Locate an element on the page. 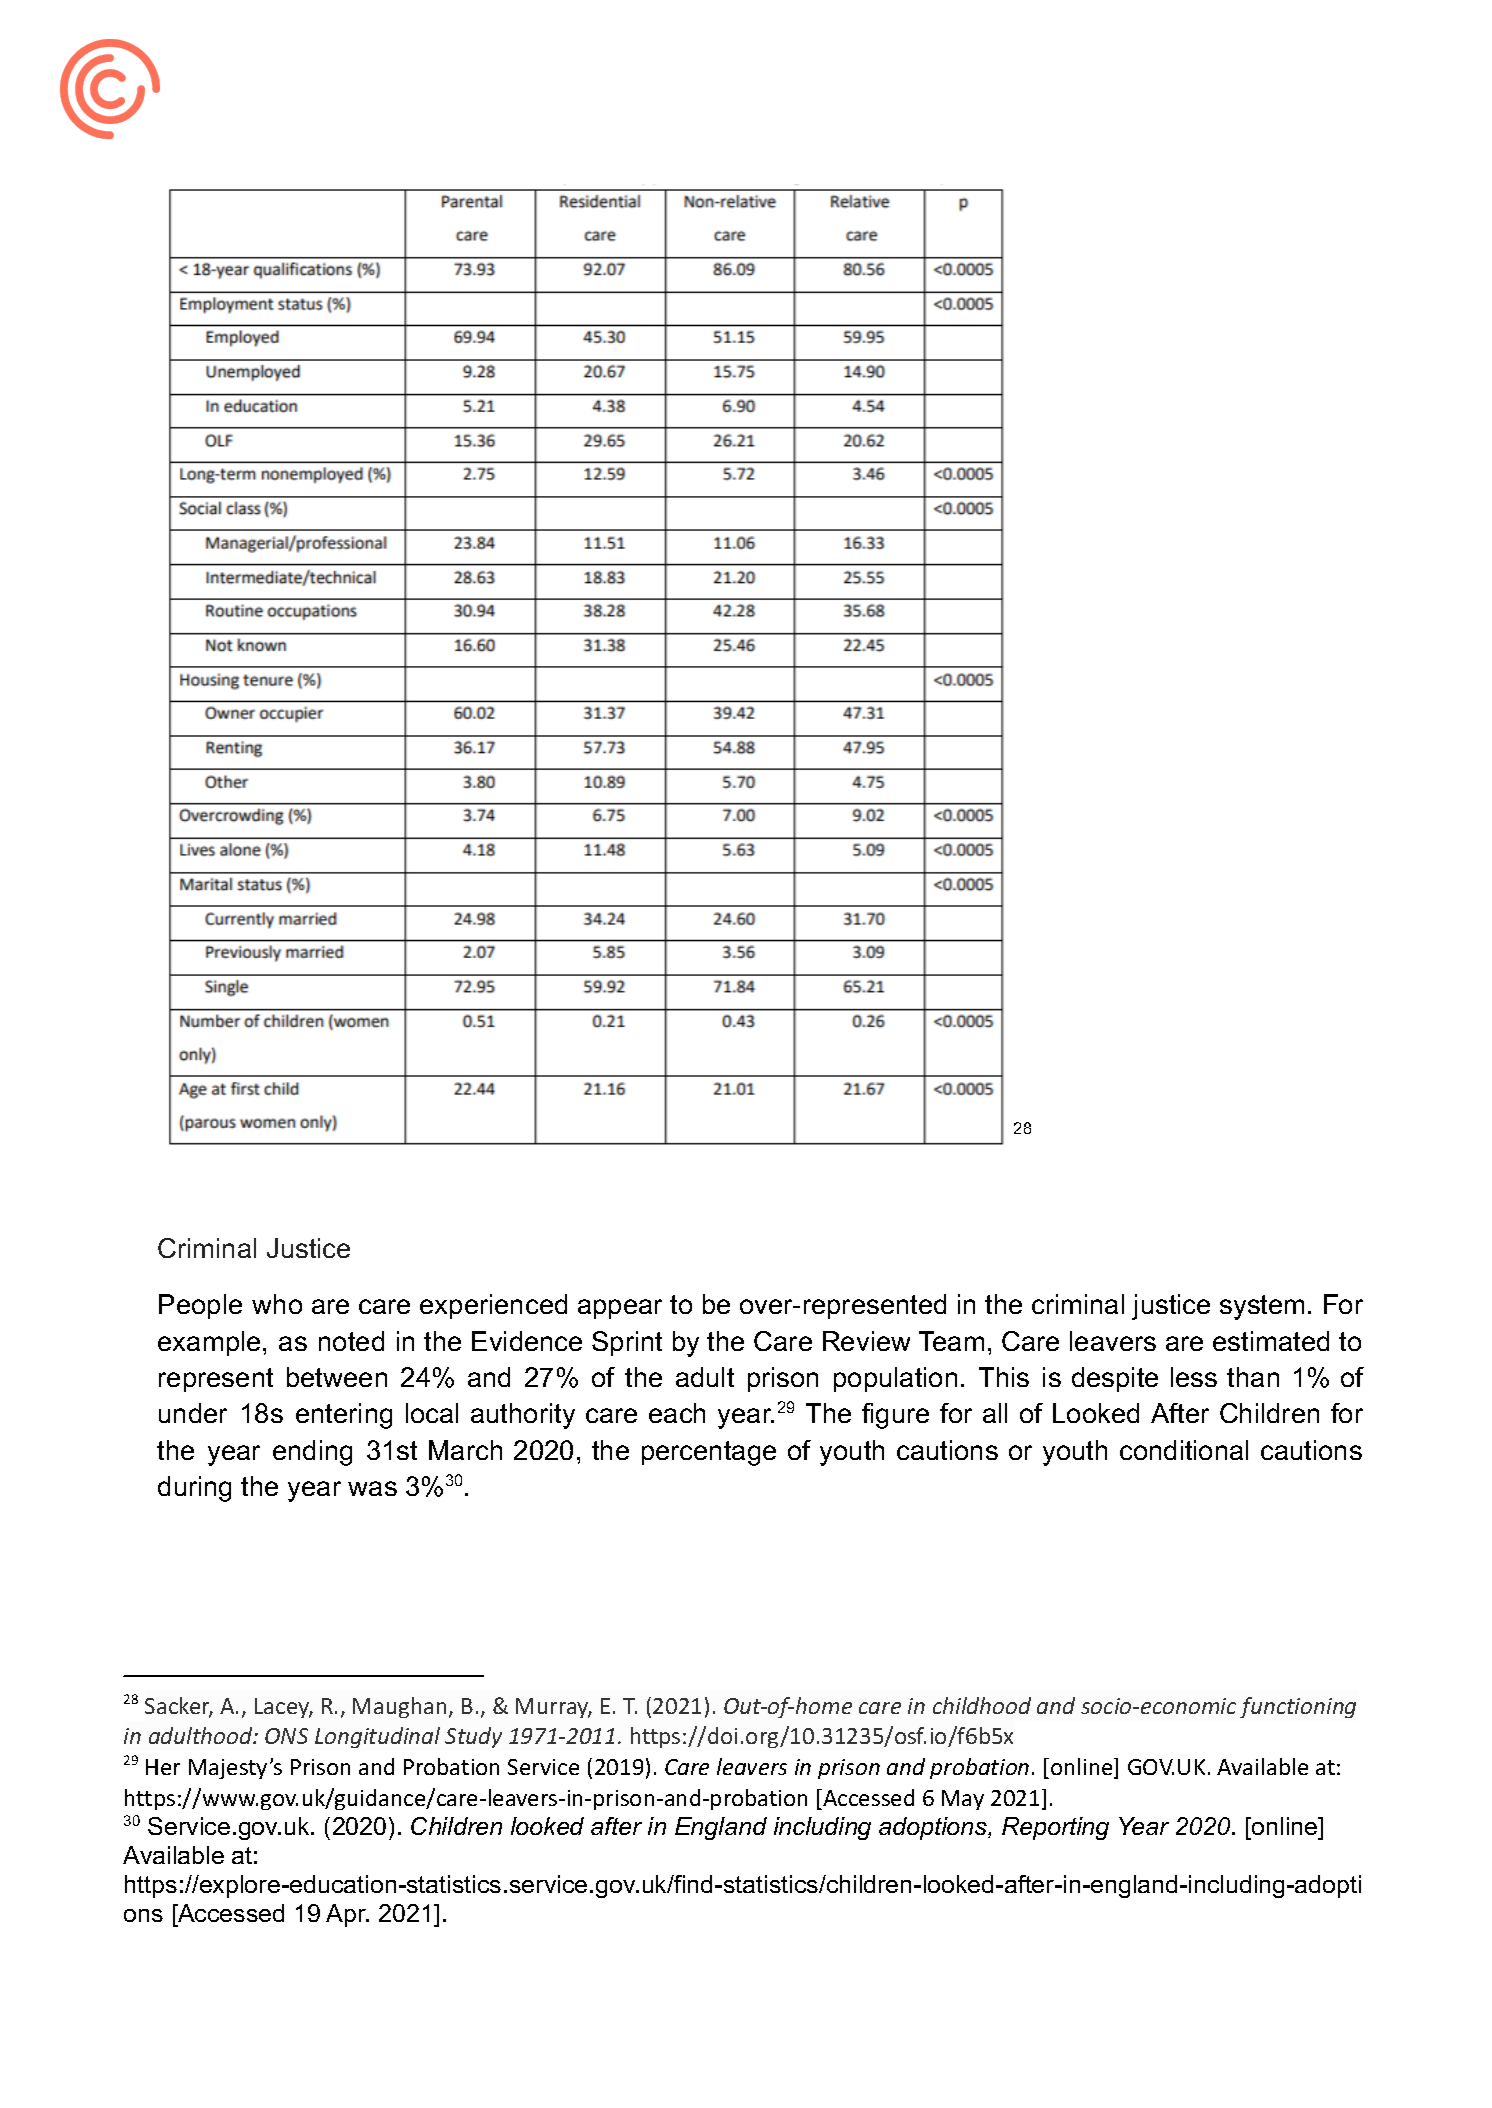 The image size is (1492, 2108). childhood is located at coordinates (982, 1705).
